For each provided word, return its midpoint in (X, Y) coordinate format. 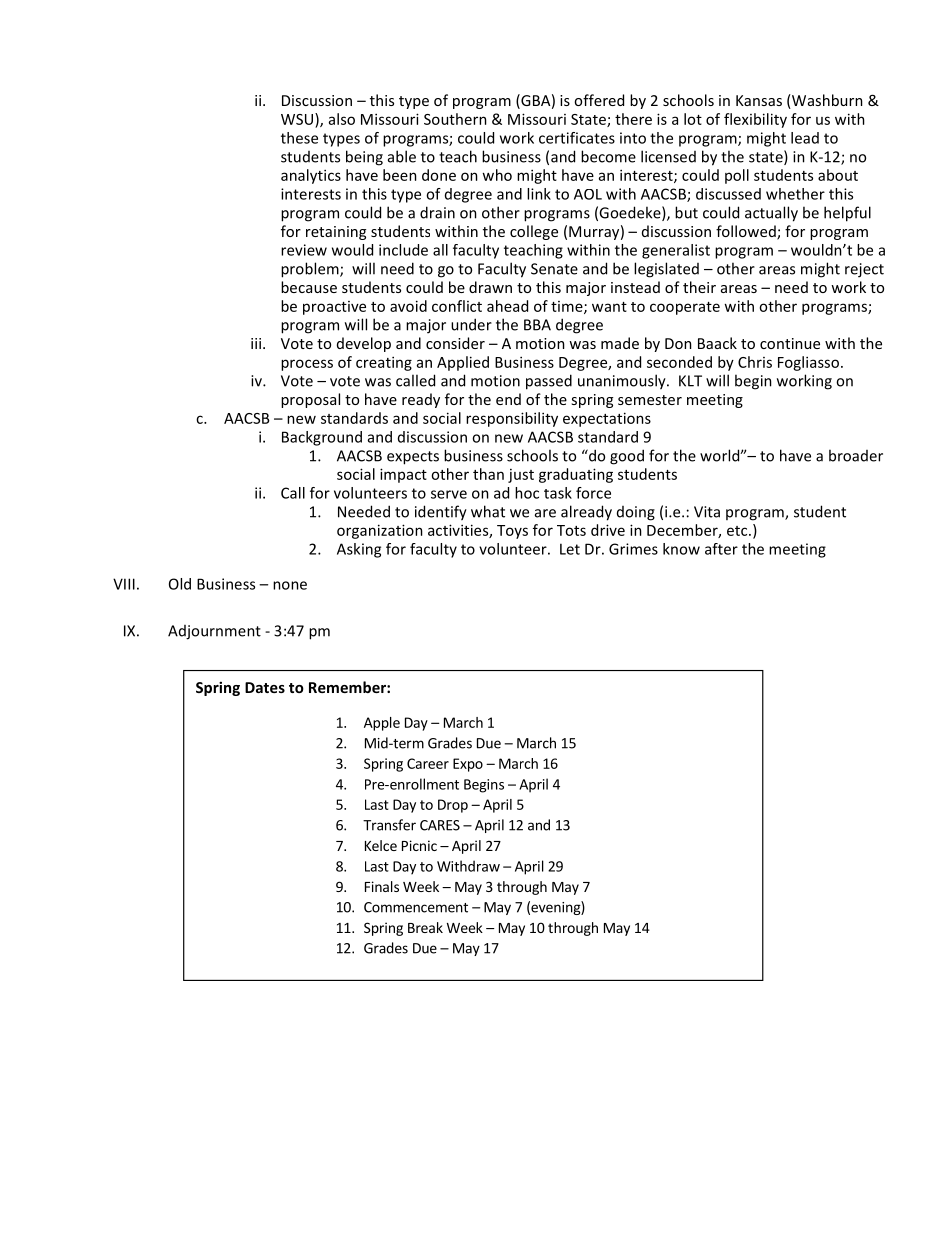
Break (425, 927)
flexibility (755, 120)
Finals (382, 886)
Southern (455, 119)
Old (180, 584)
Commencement (416, 907)
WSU (298, 119)
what (488, 511)
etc (738, 531)
